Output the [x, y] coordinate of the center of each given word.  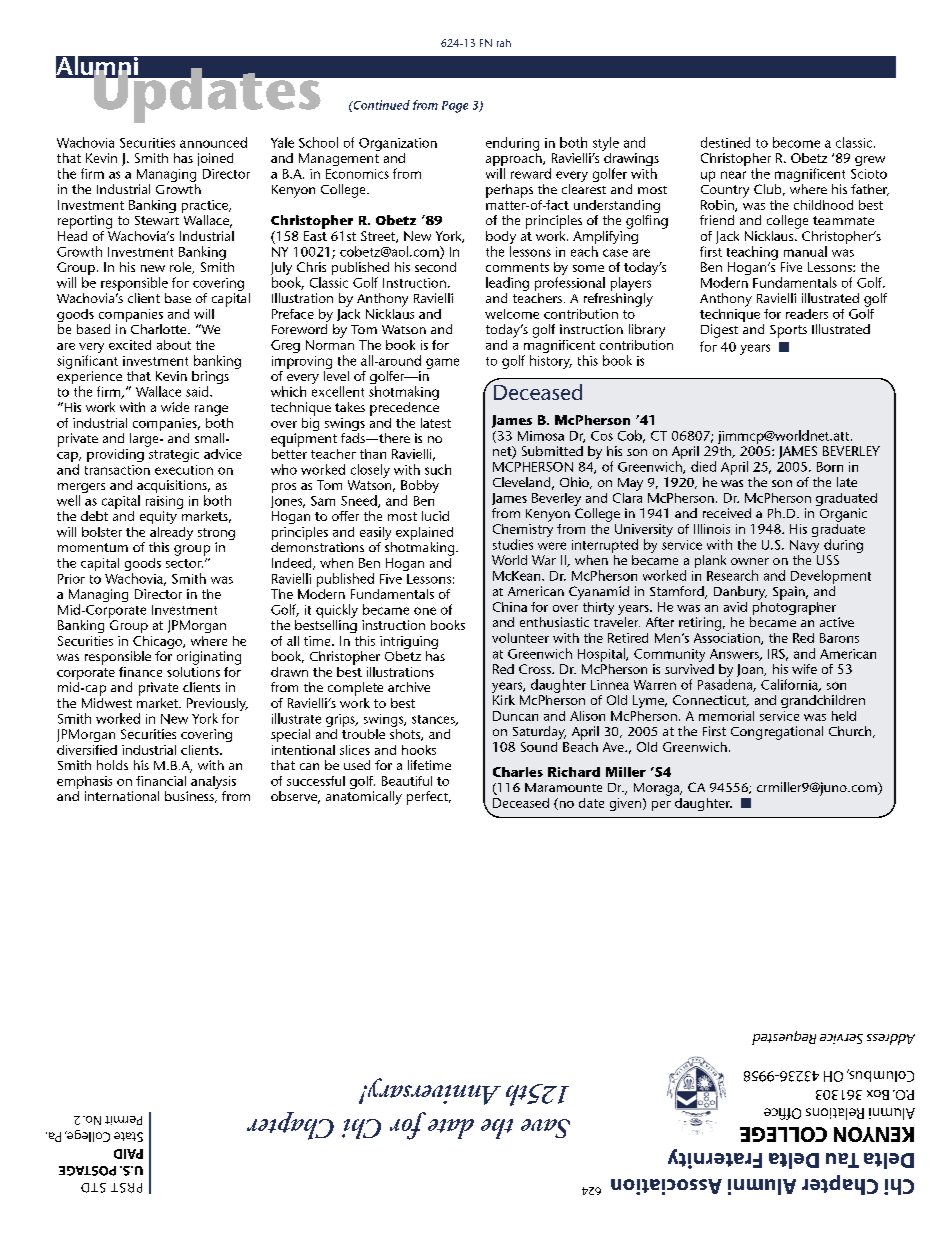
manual [805, 251]
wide [175, 407]
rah [504, 43]
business [190, 797]
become [796, 142]
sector [184, 563]
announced [213, 142]
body [501, 239]
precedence [404, 407]
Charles [518, 772]
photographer [793, 608]
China [510, 607]
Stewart [157, 220]
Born [830, 467]
